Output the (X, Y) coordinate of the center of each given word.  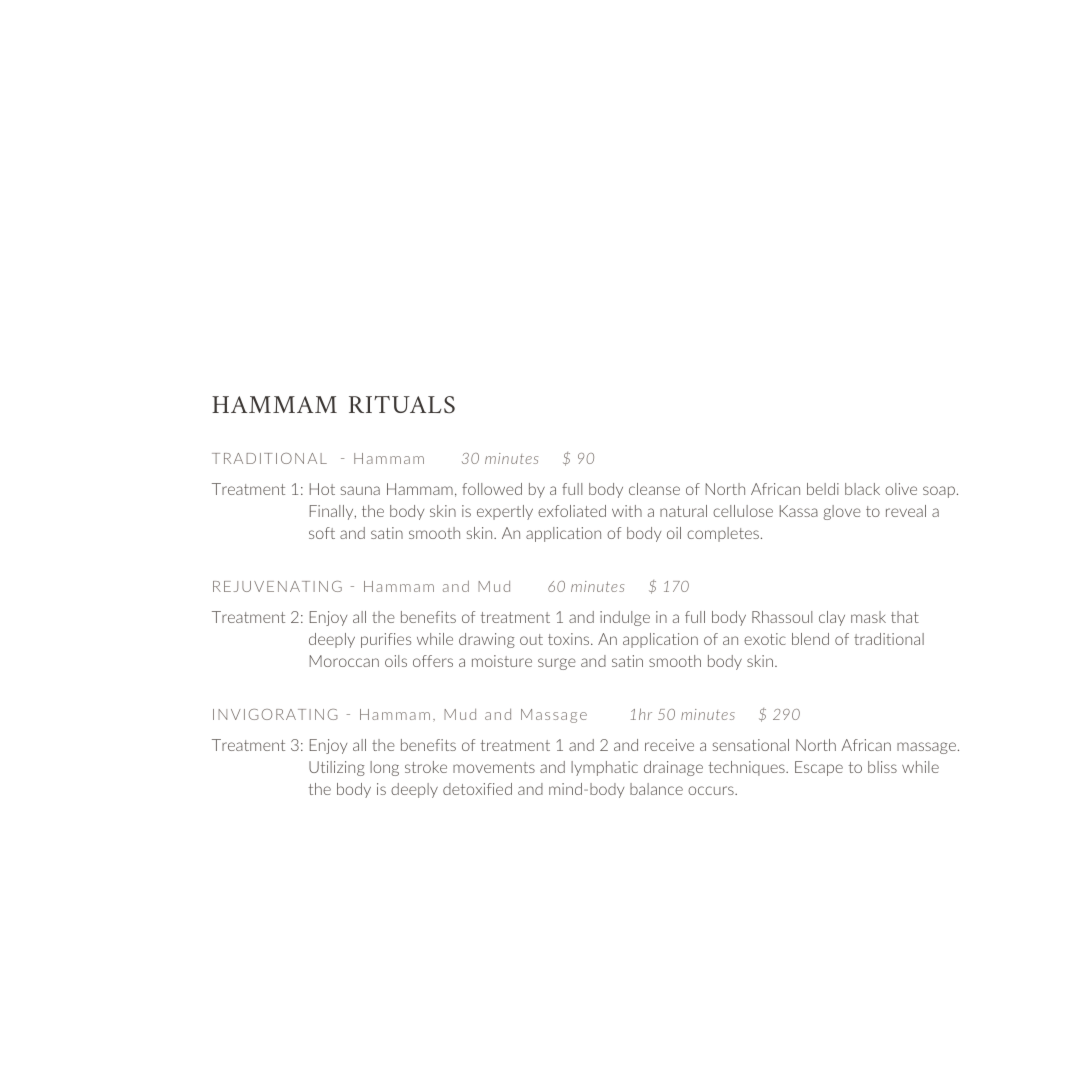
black (862, 489)
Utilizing (337, 768)
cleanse (654, 489)
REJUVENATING (277, 586)
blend (810, 639)
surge (557, 664)
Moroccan (344, 661)
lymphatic (604, 768)
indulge (625, 618)
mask (868, 617)
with (627, 511)
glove (842, 512)
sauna (360, 490)
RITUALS (402, 404)
